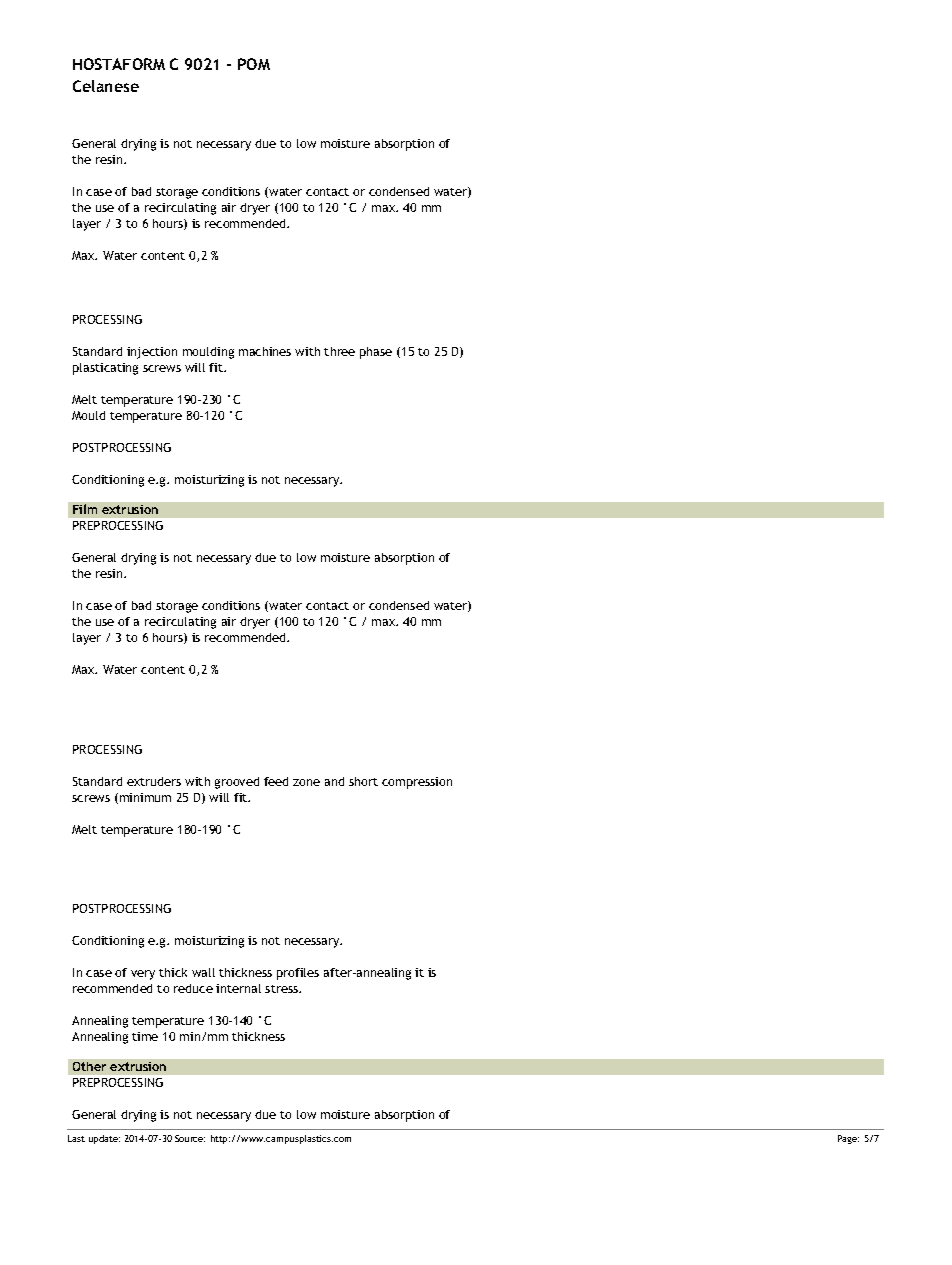 This document has width=952, height=1265. Describe the element at coordinates (848, 1139) in the document. I see `Page` at that location.
